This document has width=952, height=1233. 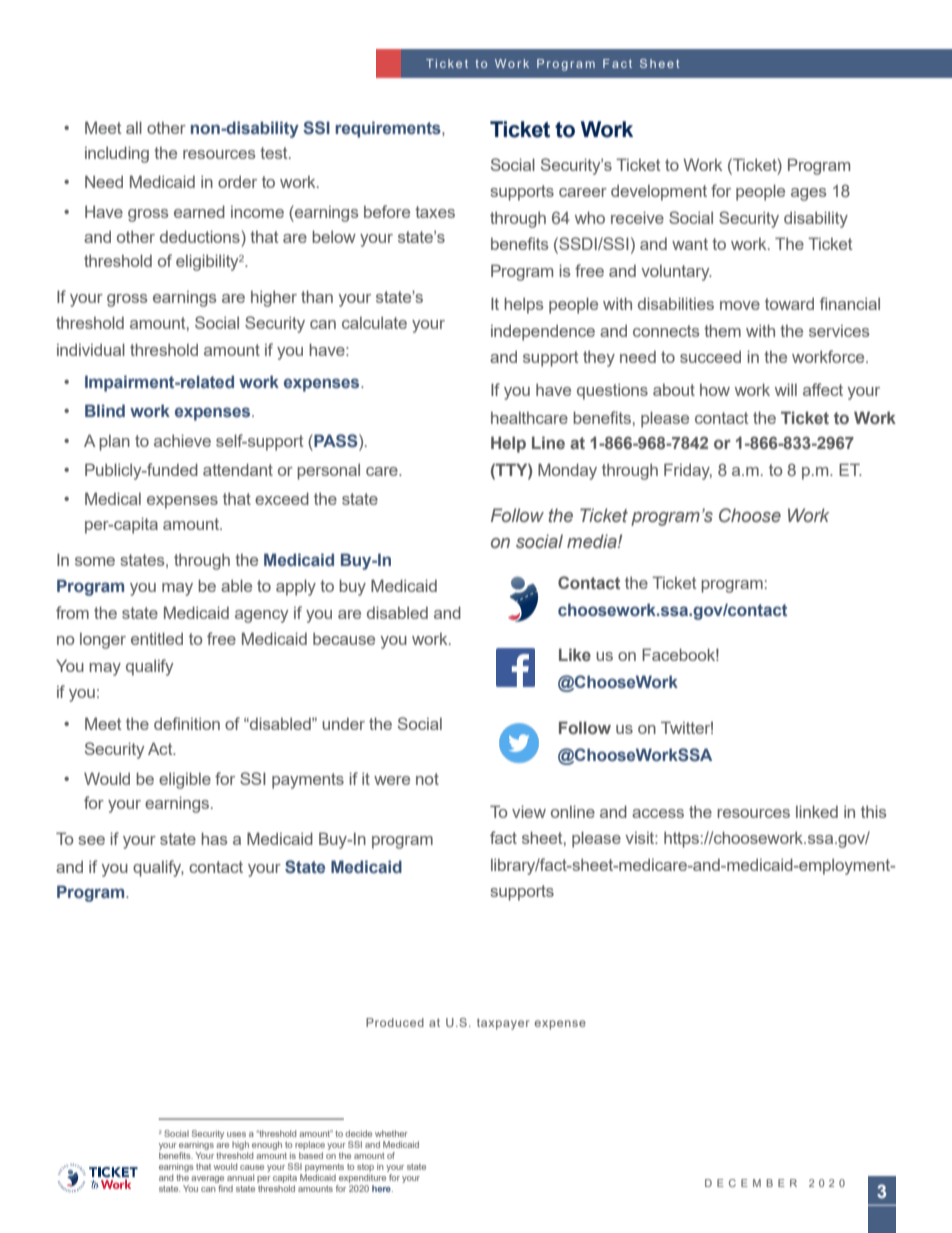 I want to click on average, so click(x=207, y=1179).
